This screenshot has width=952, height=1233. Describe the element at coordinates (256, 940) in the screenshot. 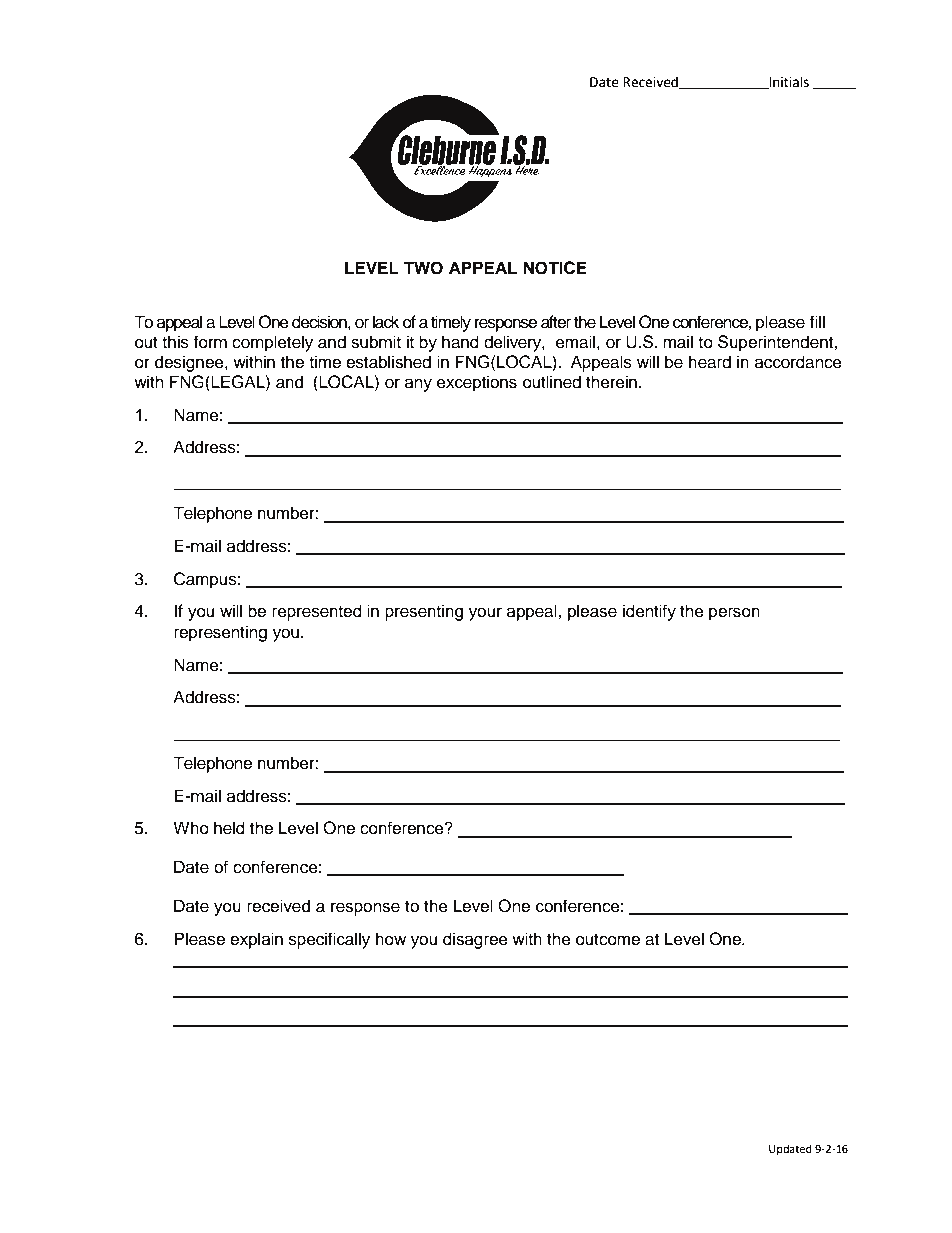

I see `explain` at that location.
